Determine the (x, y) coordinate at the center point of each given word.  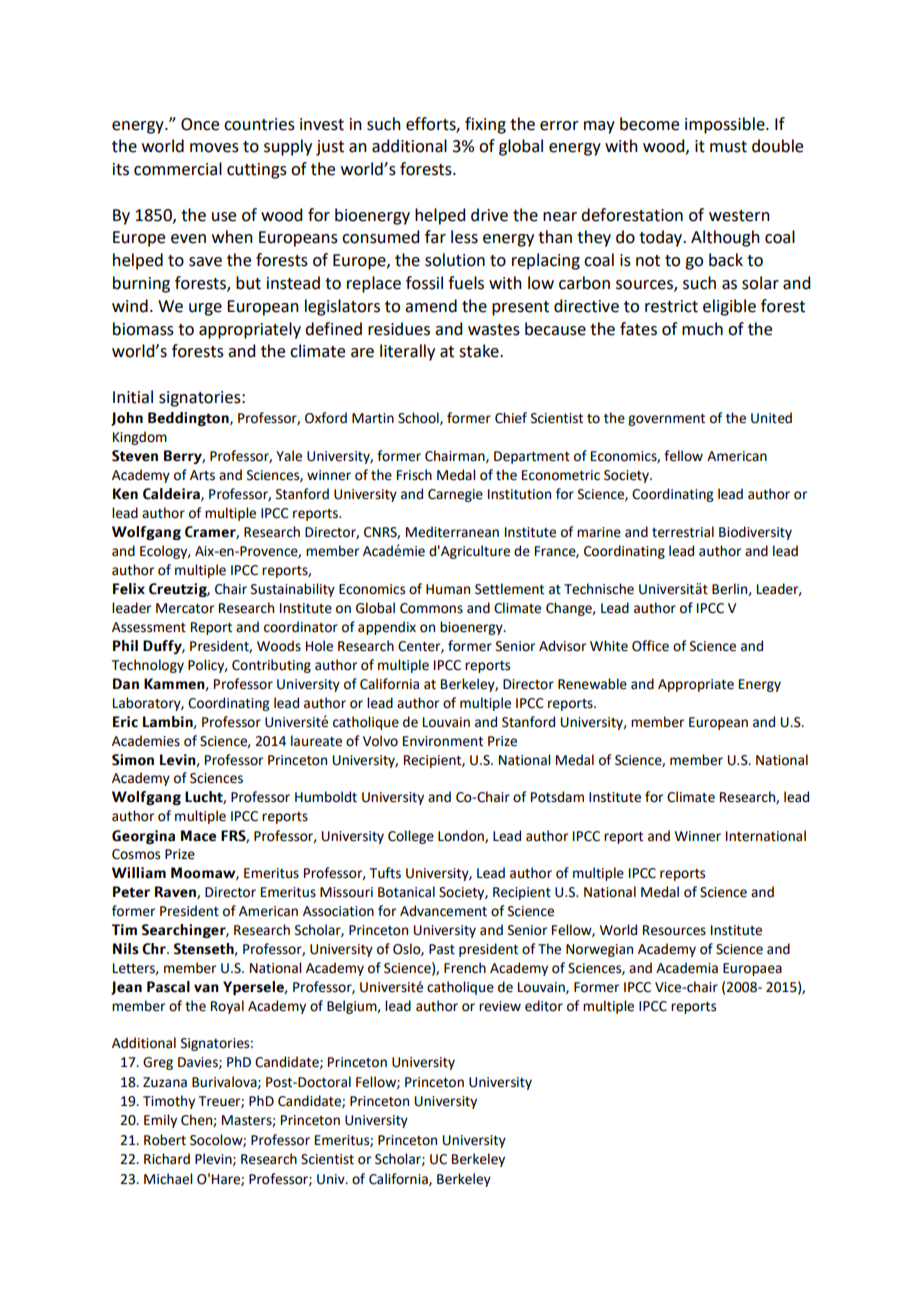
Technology (148, 666)
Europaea (752, 969)
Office (650, 646)
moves (214, 148)
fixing (485, 125)
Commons (431, 608)
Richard (167, 1159)
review (500, 1006)
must (728, 147)
